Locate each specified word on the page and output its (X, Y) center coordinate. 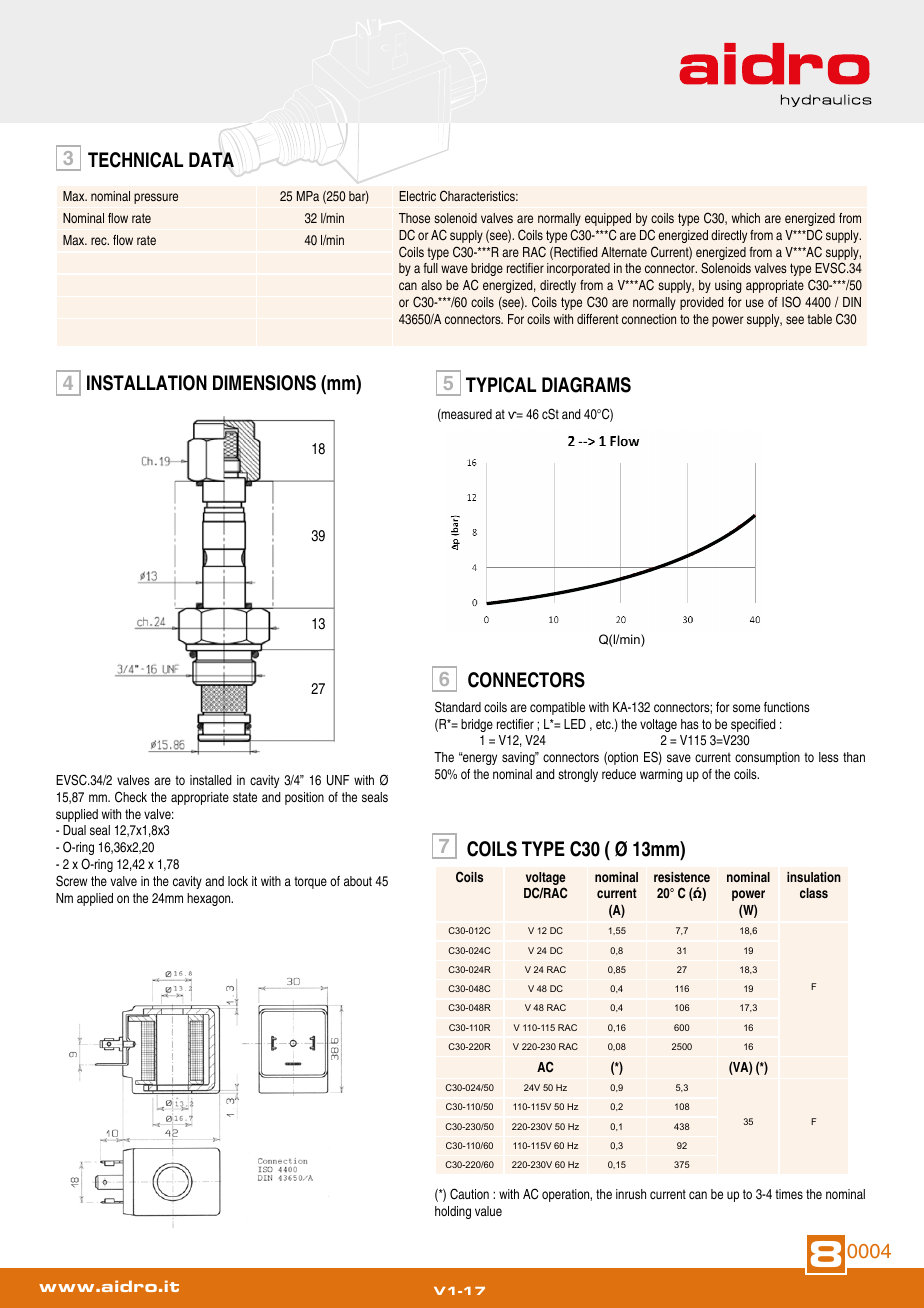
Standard (458, 707)
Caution (469, 1194)
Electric (417, 196)
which (746, 218)
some (746, 708)
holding (453, 1212)
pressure (156, 198)
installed (211, 780)
